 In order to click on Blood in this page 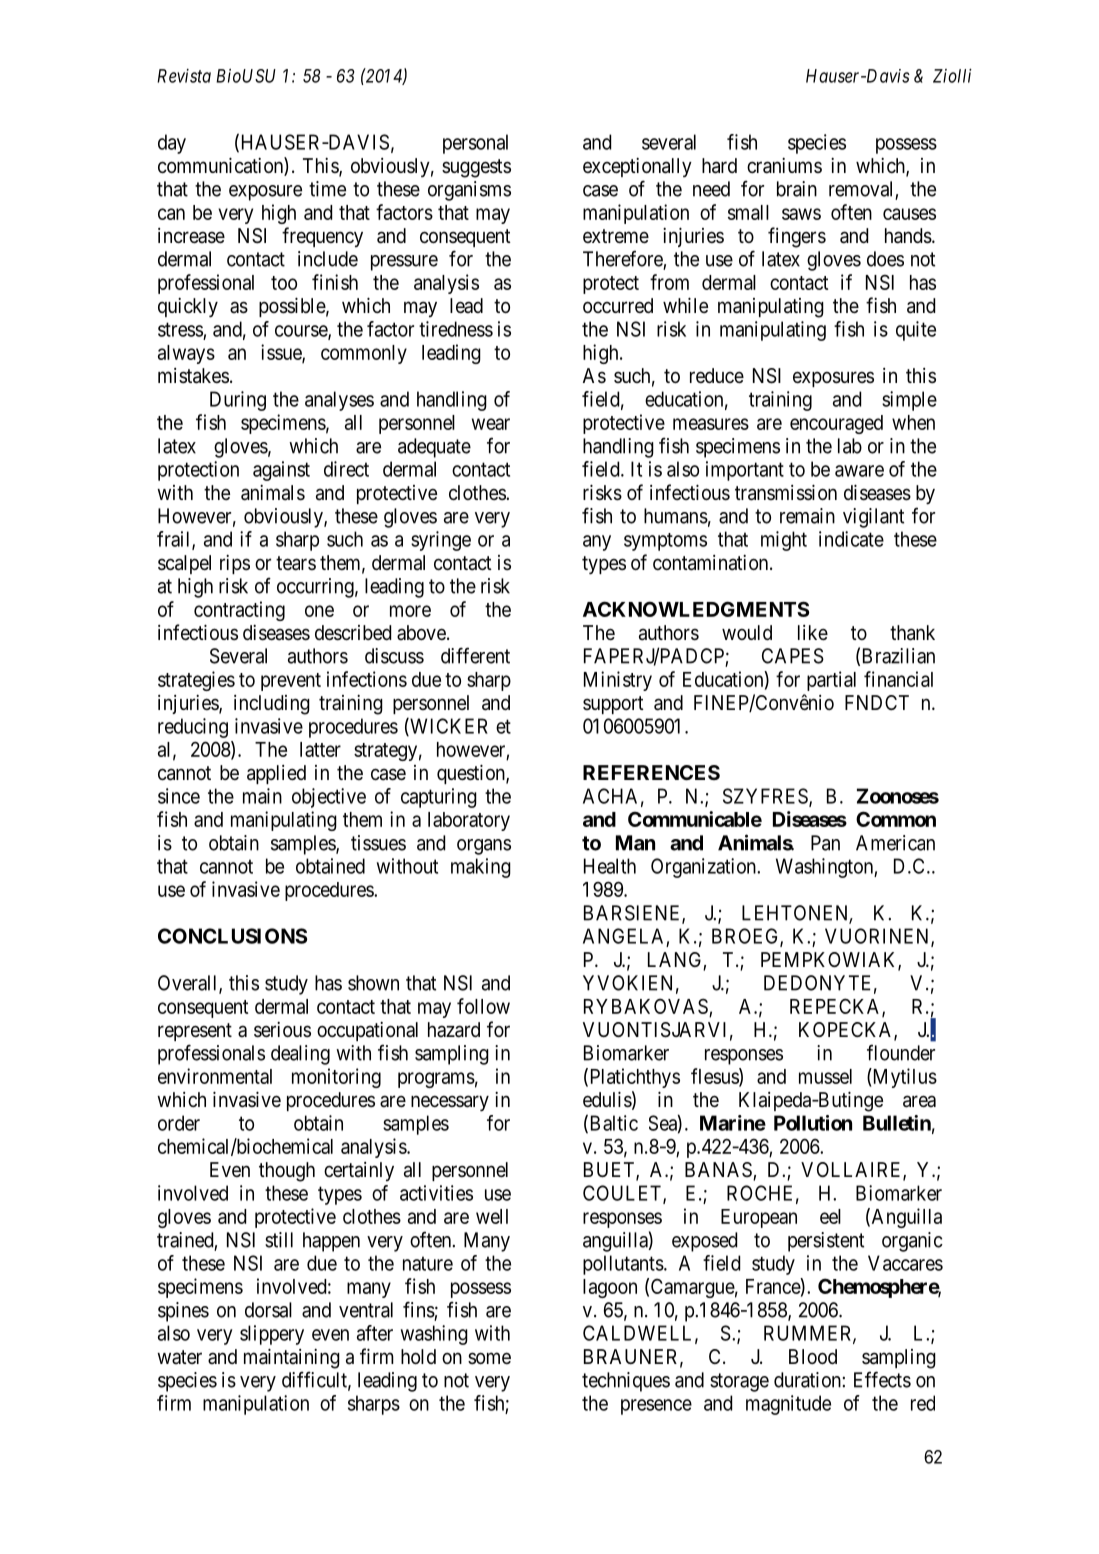, I will do `click(813, 1356)`.
